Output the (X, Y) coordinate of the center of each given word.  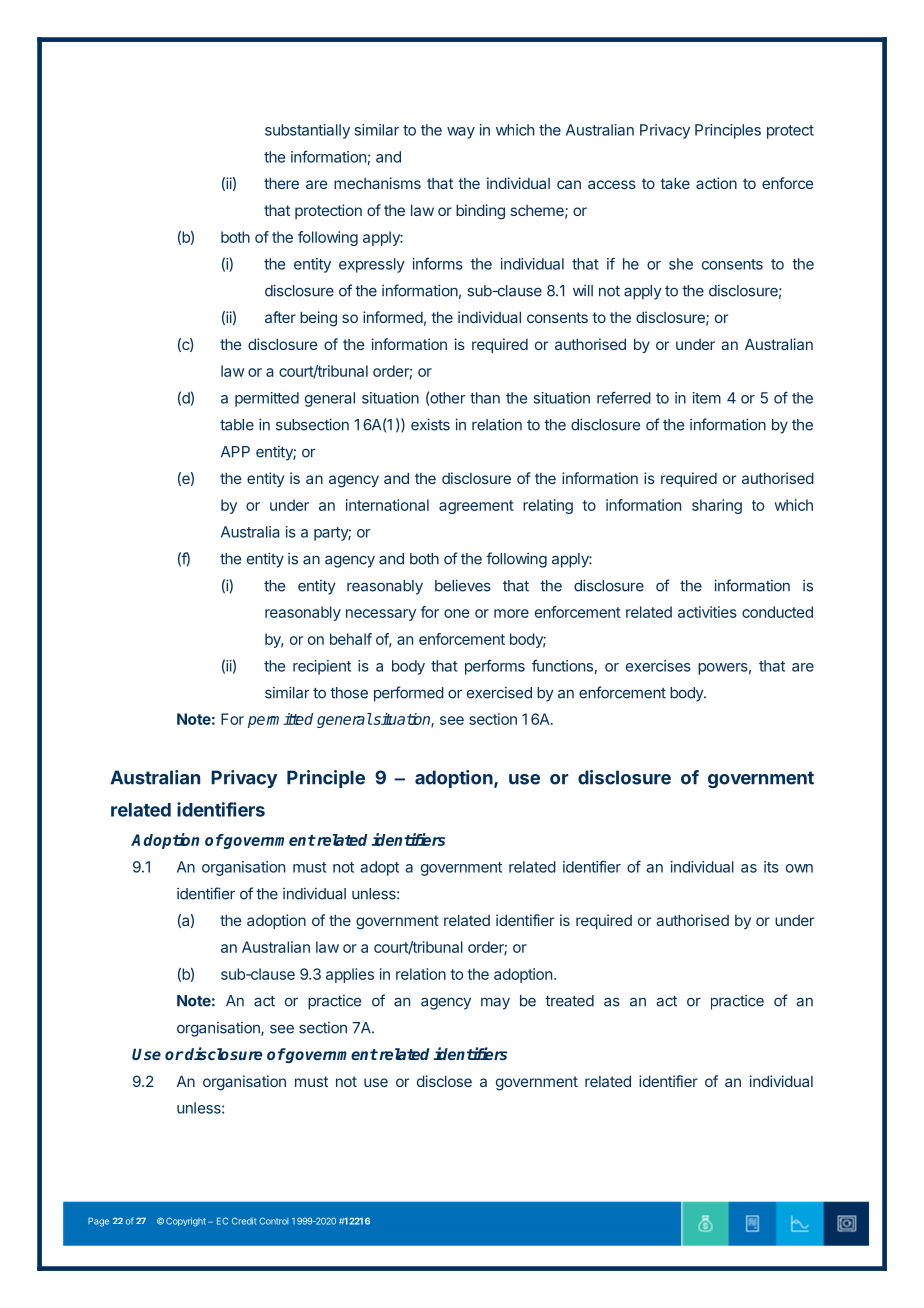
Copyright (186, 1222)
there (281, 183)
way (461, 133)
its (771, 867)
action (716, 183)
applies (350, 975)
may (495, 1003)
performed (409, 694)
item (707, 398)
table (237, 425)
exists (430, 424)
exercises (658, 666)
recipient (322, 667)
